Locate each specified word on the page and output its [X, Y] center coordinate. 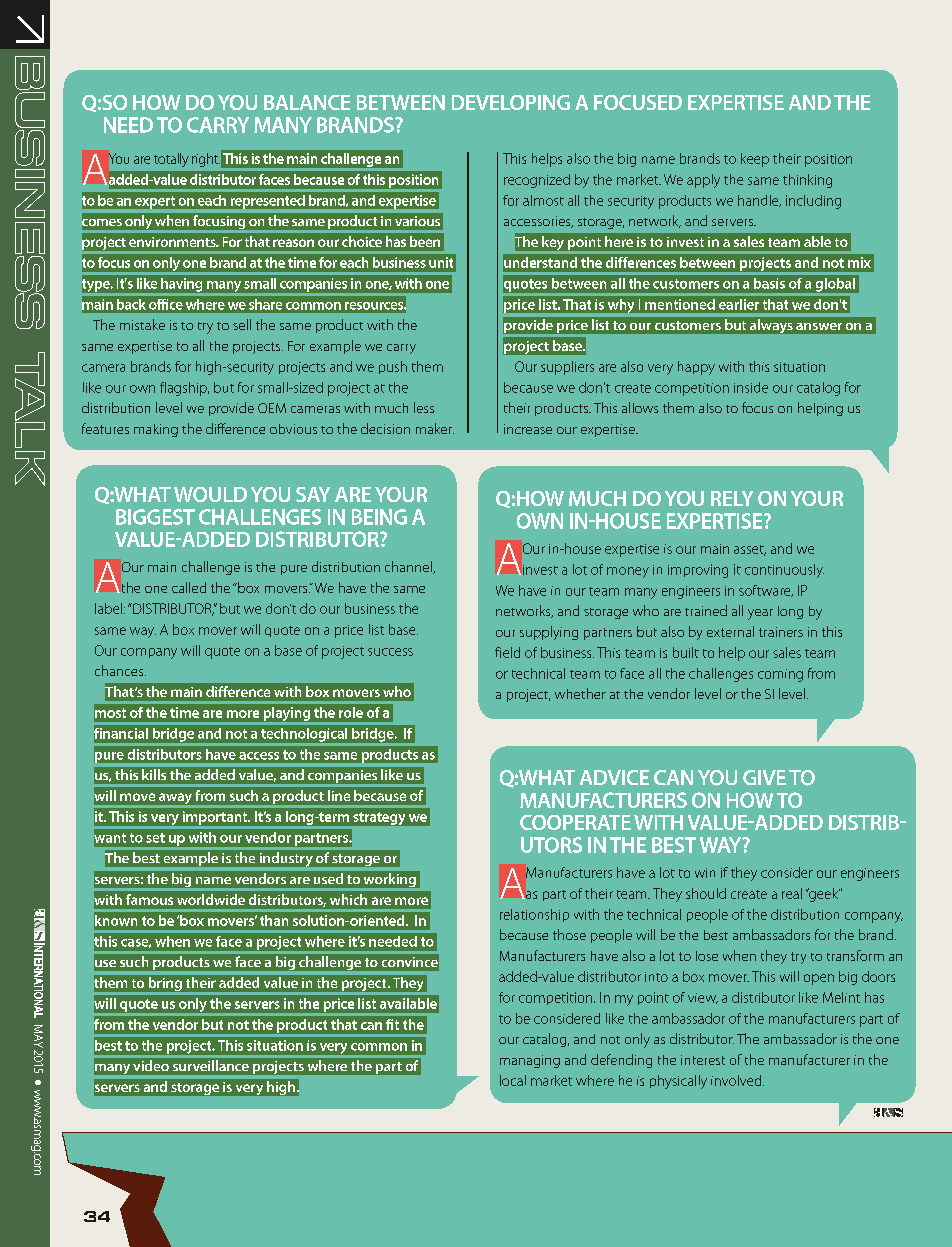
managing [530, 1061]
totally [171, 160]
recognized [537, 181]
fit [392, 1024]
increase [528, 429]
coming [780, 675]
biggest [155, 517]
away [175, 800]
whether [580, 693]
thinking [807, 181]
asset [750, 550]
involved [737, 1080]
